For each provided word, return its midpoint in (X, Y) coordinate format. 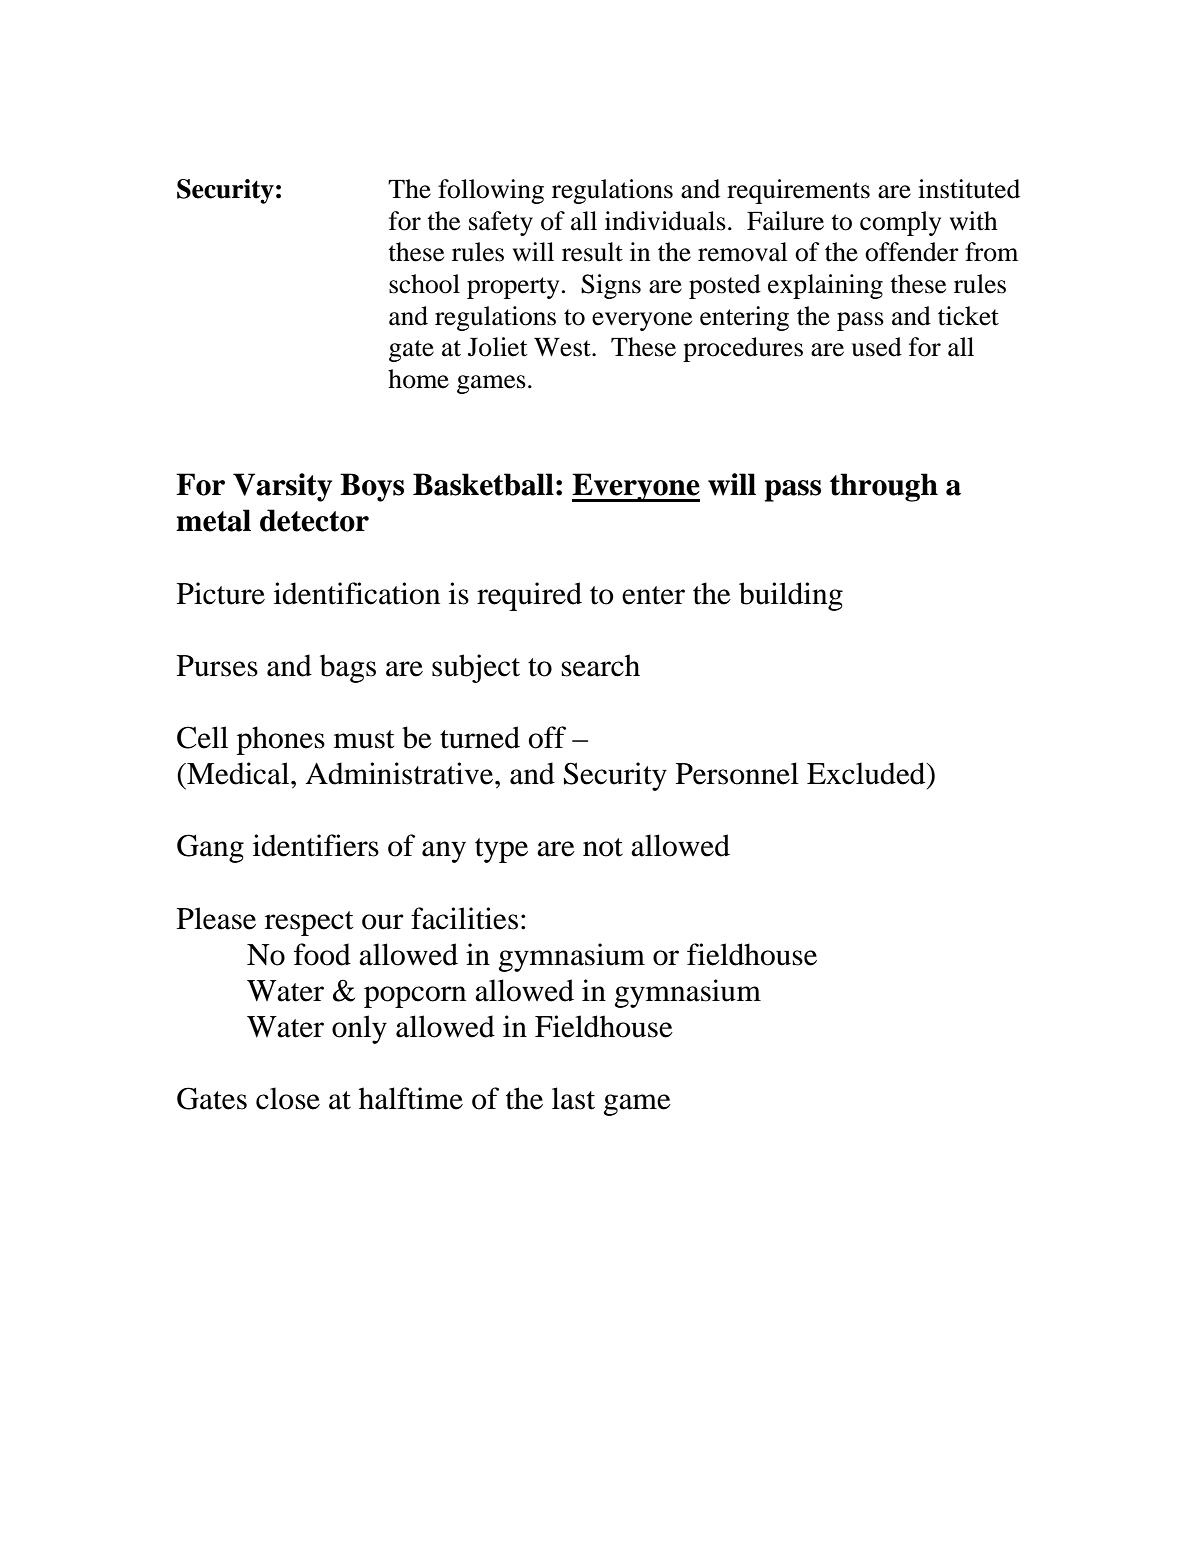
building (791, 596)
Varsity (282, 487)
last (573, 1098)
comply (900, 223)
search (601, 665)
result (592, 252)
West (563, 347)
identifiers (316, 845)
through (884, 487)
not (603, 847)
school (424, 284)
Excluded (867, 773)
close (288, 1098)
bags (348, 668)
